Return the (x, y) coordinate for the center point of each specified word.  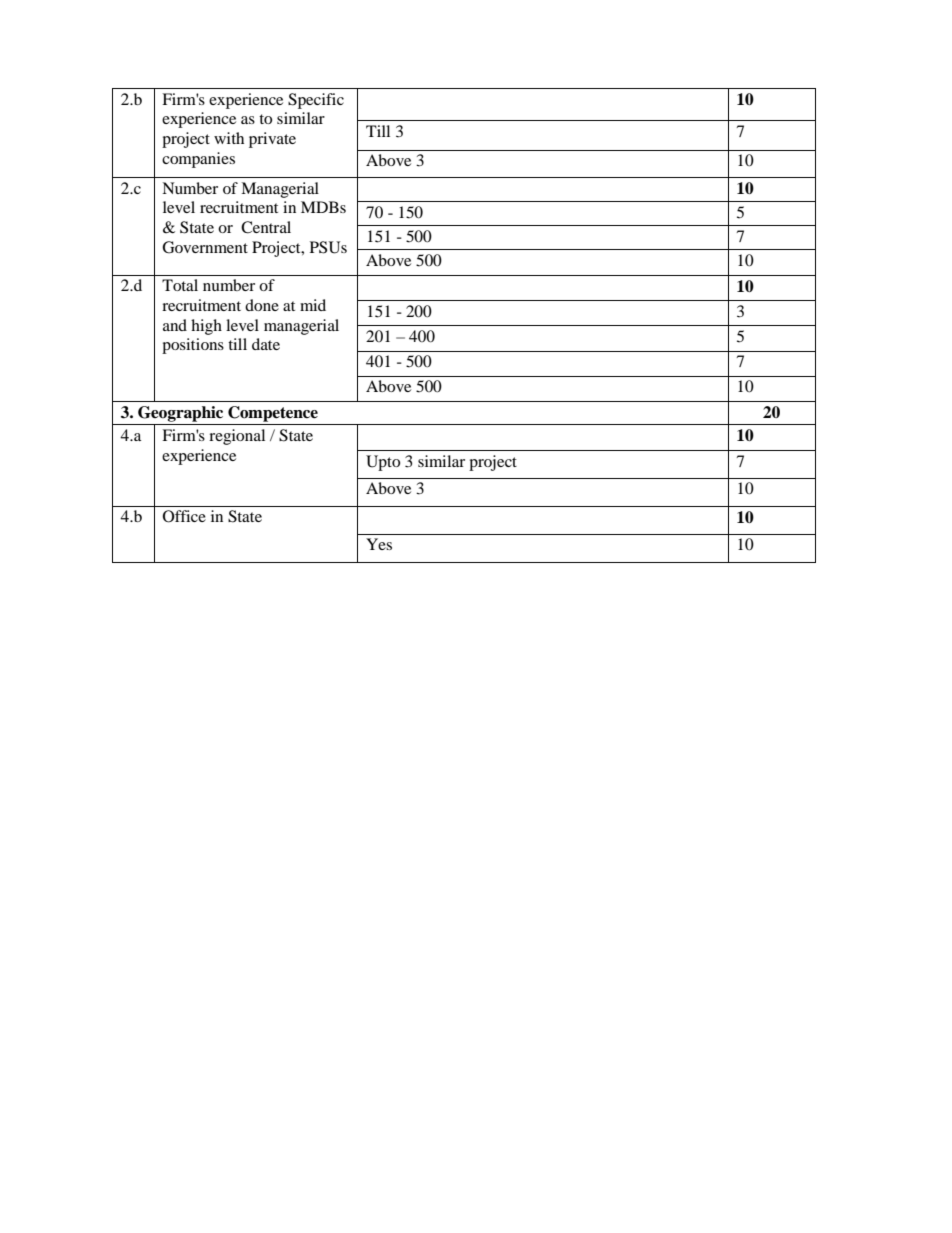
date (266, 344)
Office (184, 516)
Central (266, 227)
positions (193, 346)
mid (313, 305)
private (272, 140)
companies (198, 160)
